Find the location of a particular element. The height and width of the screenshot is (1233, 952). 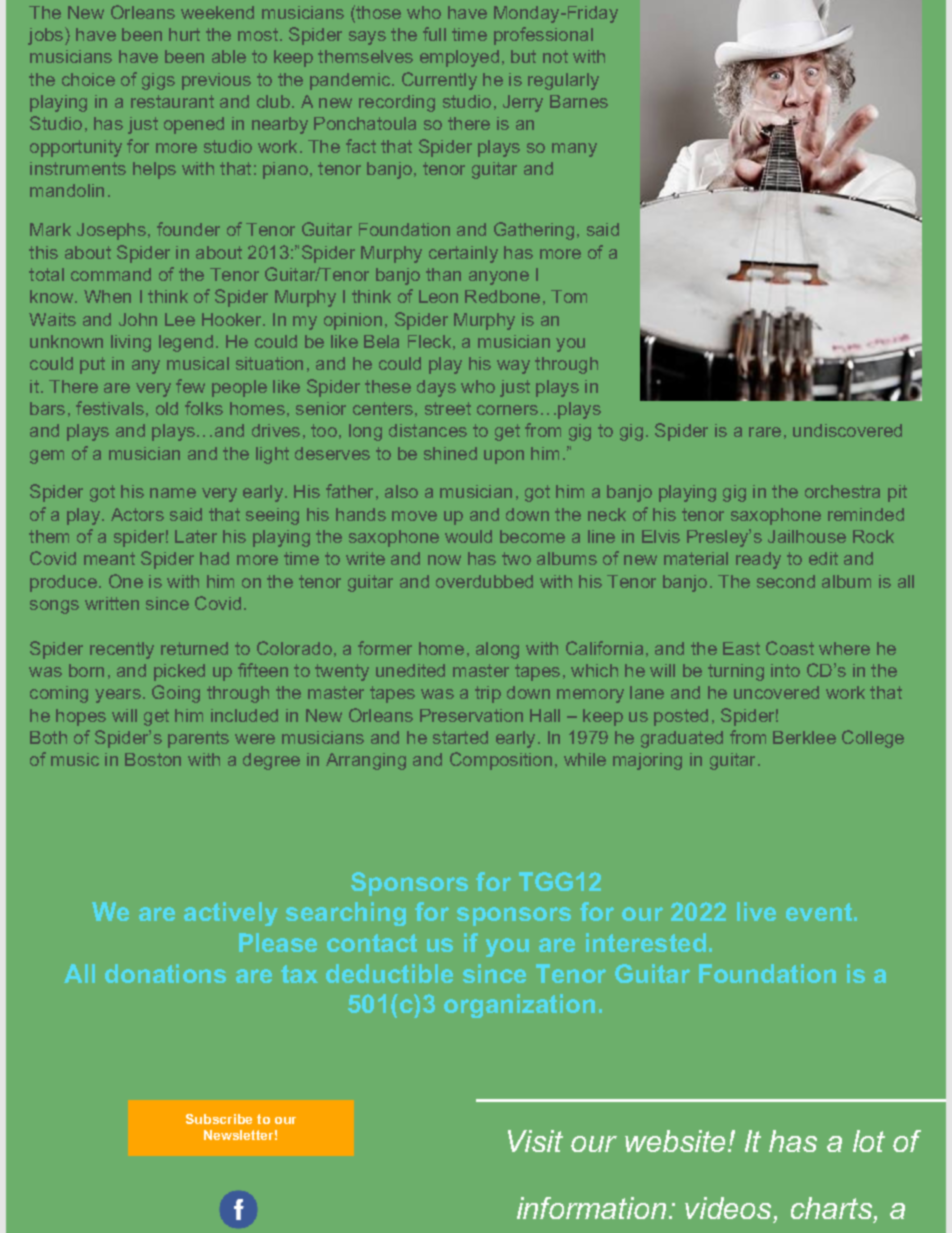

Barnes is located at coordinates (579, 101).
